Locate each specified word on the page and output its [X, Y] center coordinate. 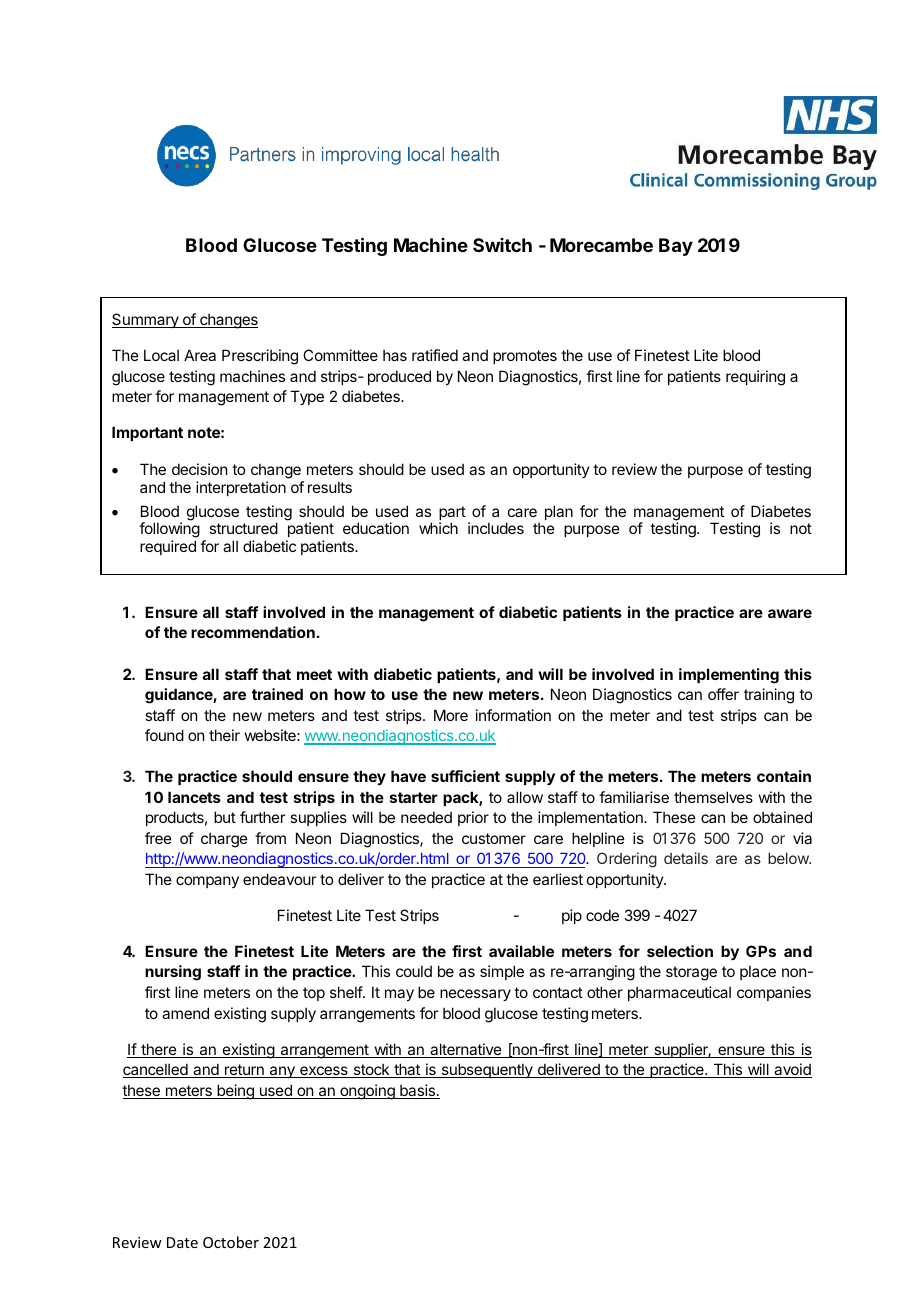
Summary [146, 320]
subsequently [487, 1070]
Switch [502, 245]
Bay [676, 247]
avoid [792, 1070]
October [231, 1242]
